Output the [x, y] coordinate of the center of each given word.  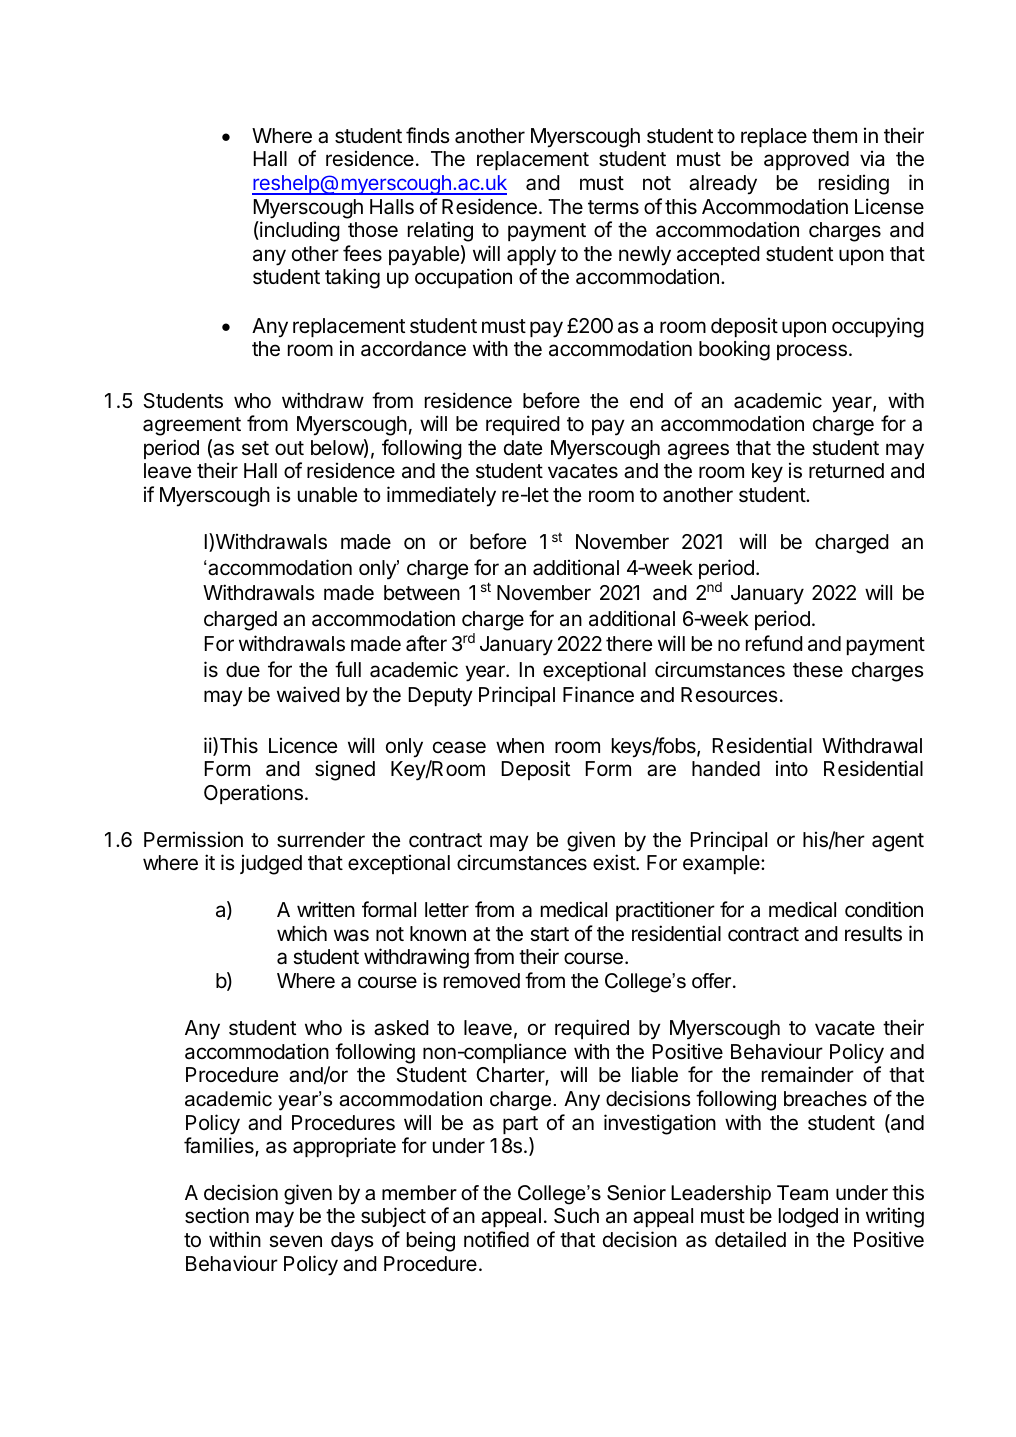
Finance [598, 694]
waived [308, 694]
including [299, 231]
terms [613, 207]
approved [806, 160]
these [818, 670]
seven [295, 1241]
